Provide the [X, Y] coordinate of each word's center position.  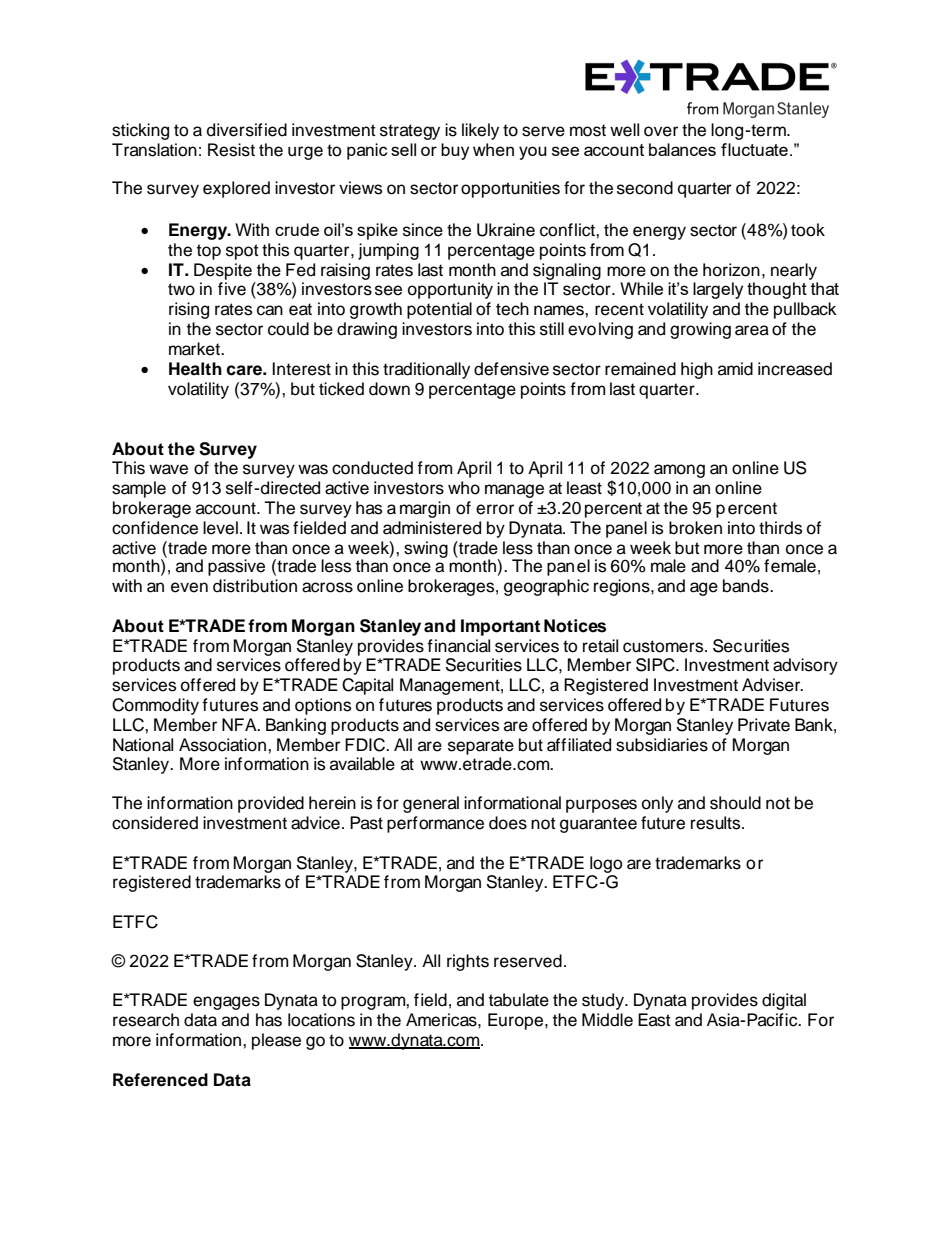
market [195, 349]
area [752, 330]
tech [512, 309]
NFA [240, 724]
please [276, 1041]
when [493, 149]
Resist [231, 150]
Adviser [772, 685]
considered [155, 823]
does [508, 823]
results [717, 823]
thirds [780, 528]
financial [458, 646]
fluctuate [754, 149]
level [220, 528]
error [495, 509]
